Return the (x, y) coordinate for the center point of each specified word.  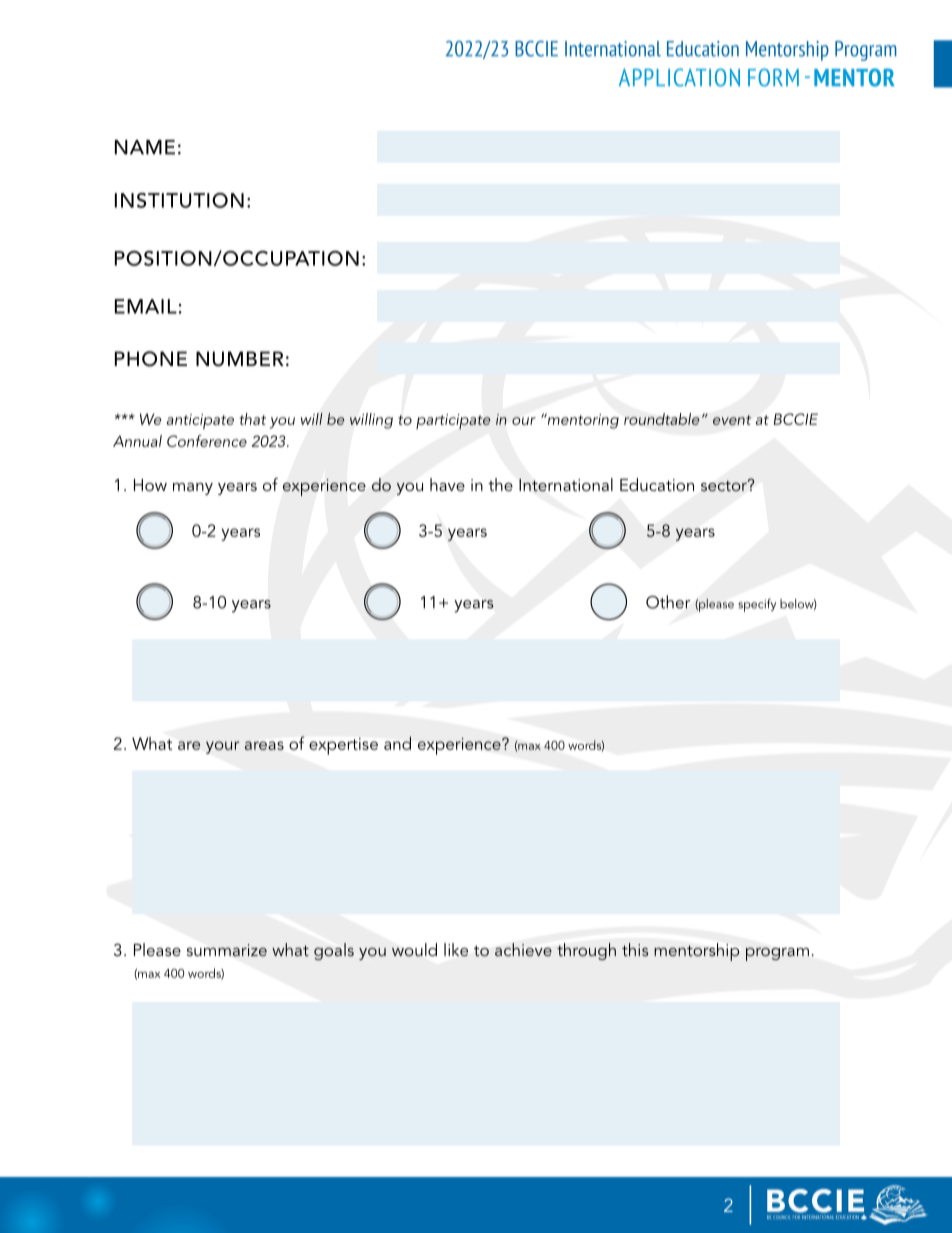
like (456, 950)
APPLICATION (679, 77)
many (193, 489)
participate (453, 421)
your (222, 747)
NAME (145, 147)
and (397, 743)
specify (757, 605)
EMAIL (146, 306)
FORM (773, 77)
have (447, 484)
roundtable (662, 419)
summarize (227, 950)
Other (668, 602)
